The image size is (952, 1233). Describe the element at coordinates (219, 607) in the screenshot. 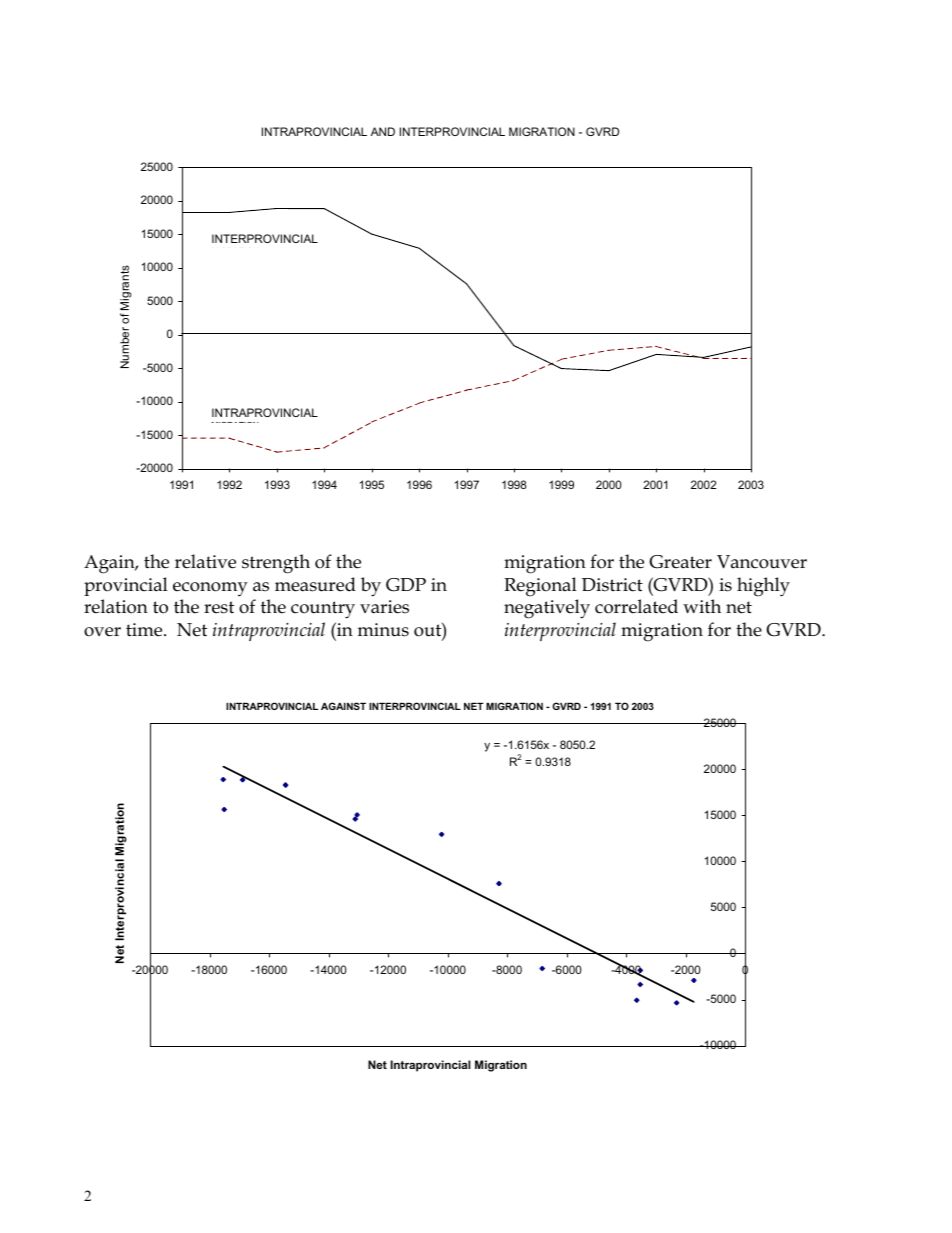

I see `rest` at that location.
